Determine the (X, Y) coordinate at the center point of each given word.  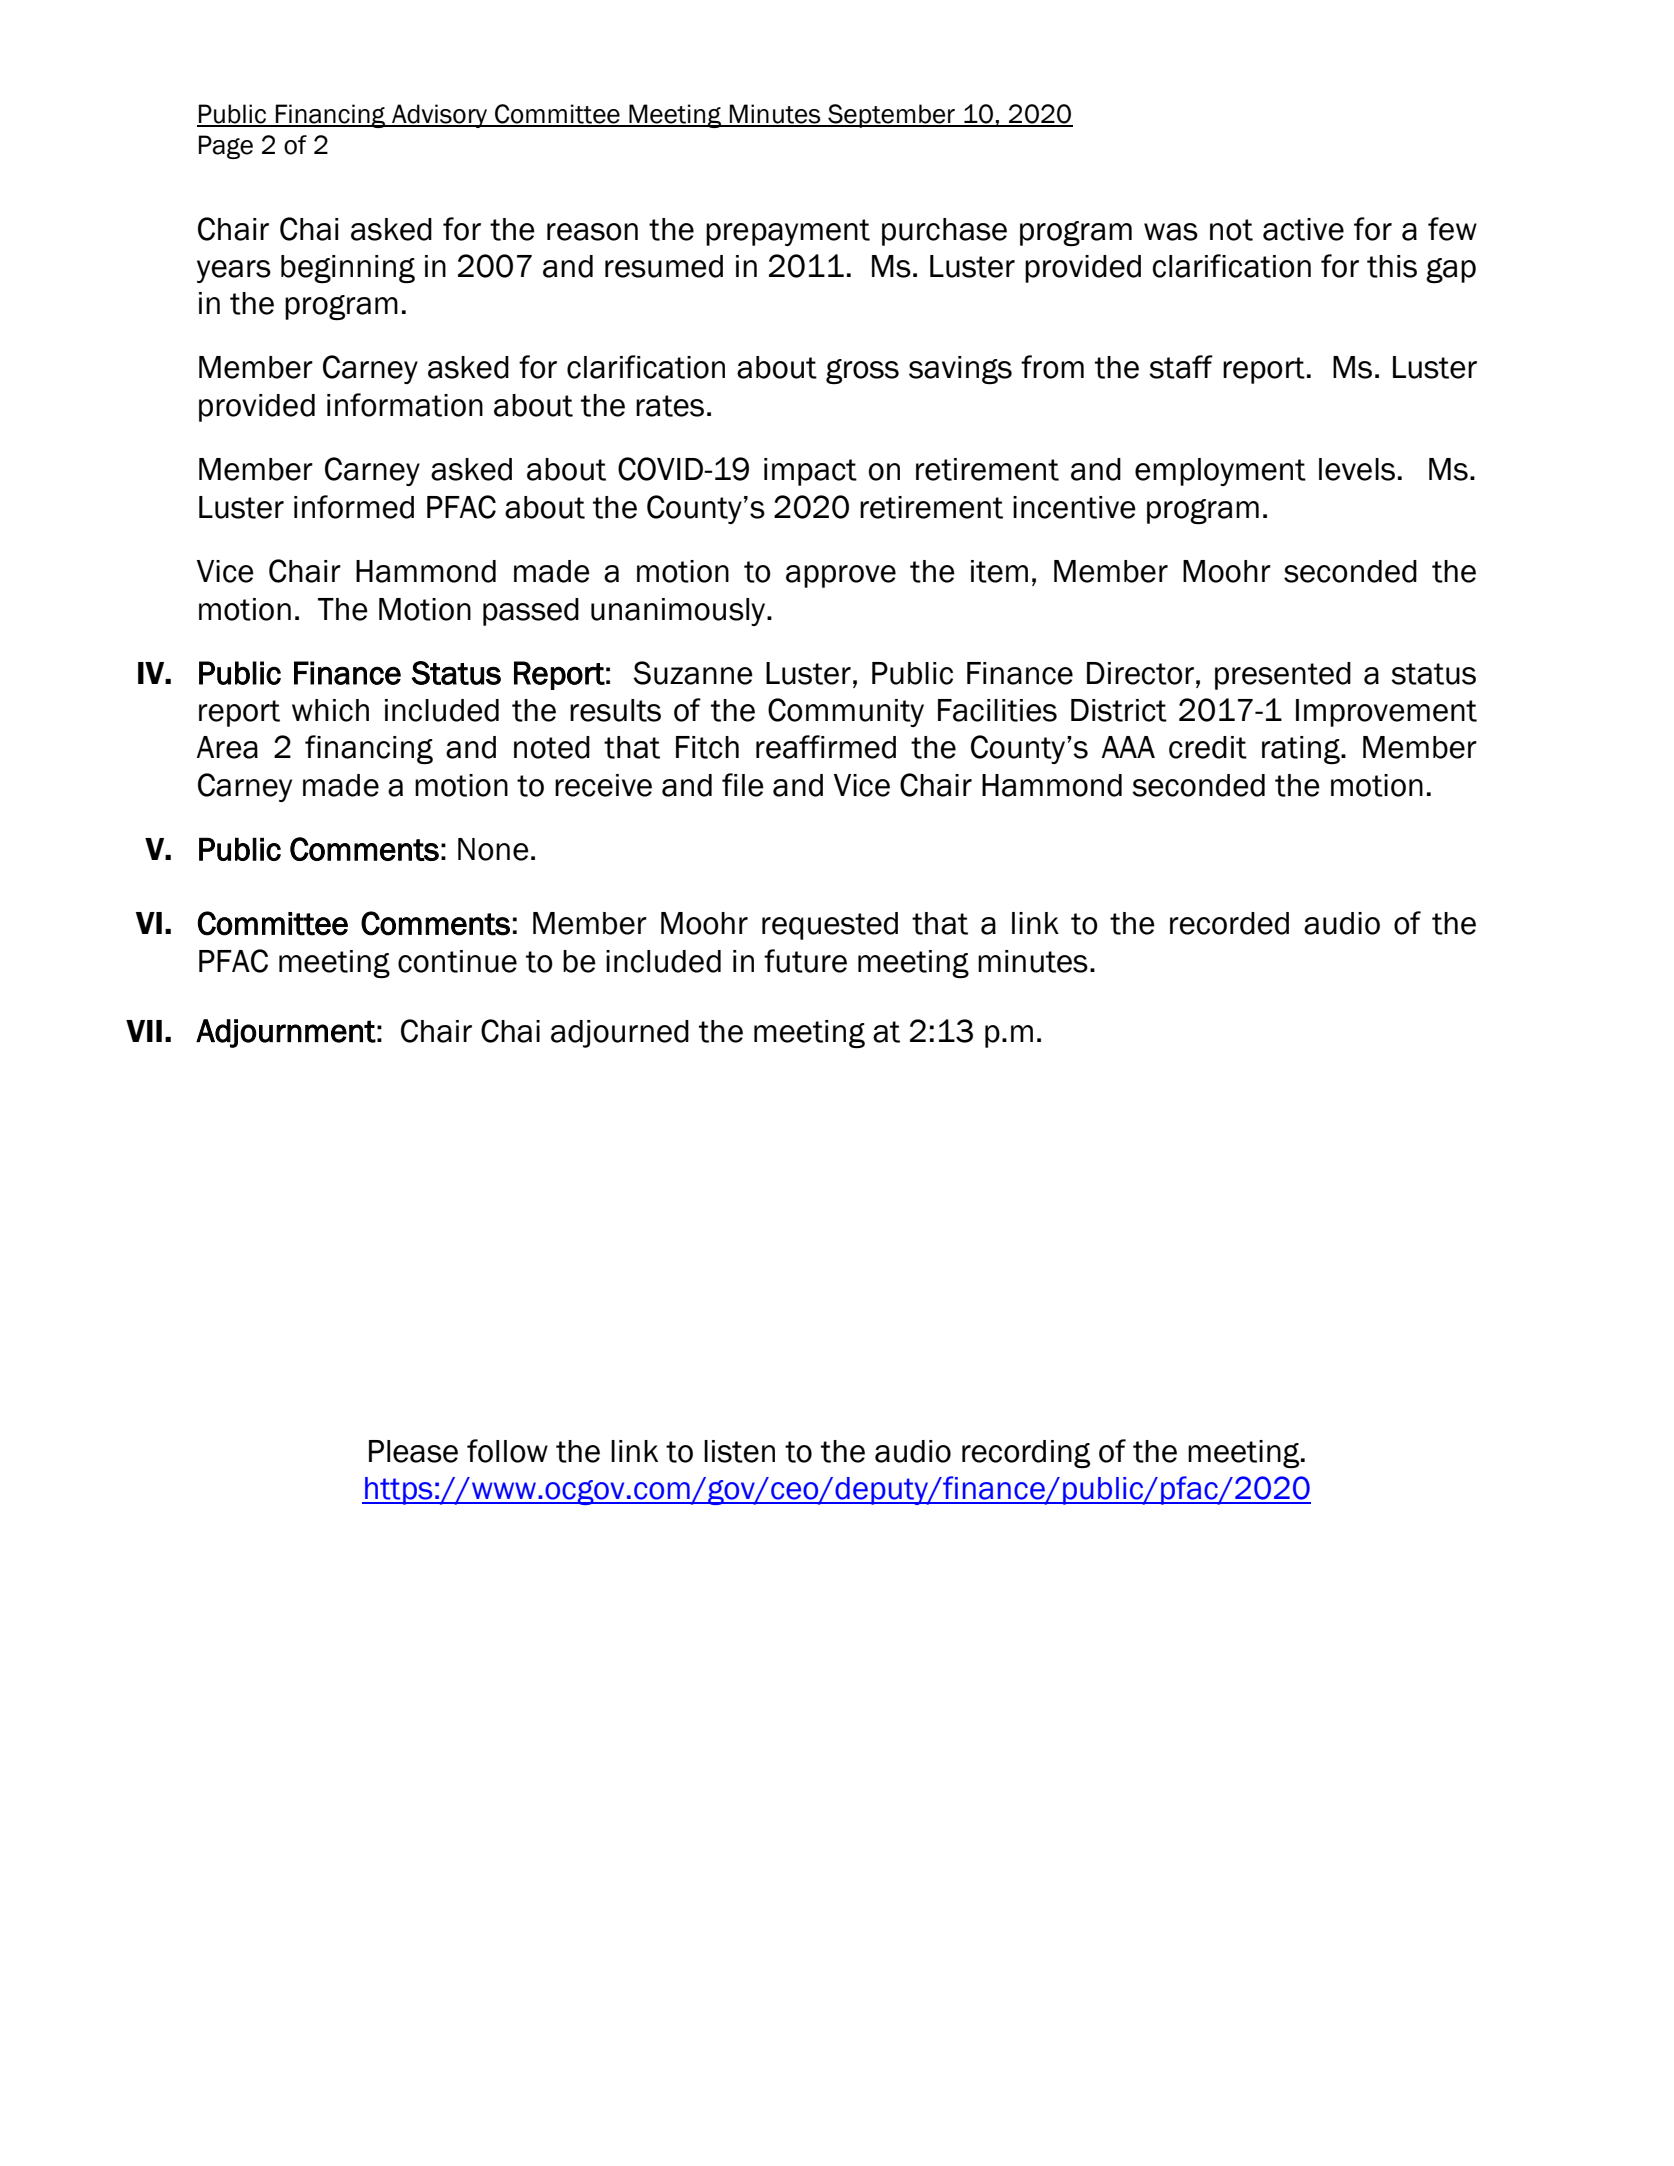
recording (1026, 1454)
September (891, 116)
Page (226, 147)
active (1303, 229)
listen (739, 1451)
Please (413, 1451)
